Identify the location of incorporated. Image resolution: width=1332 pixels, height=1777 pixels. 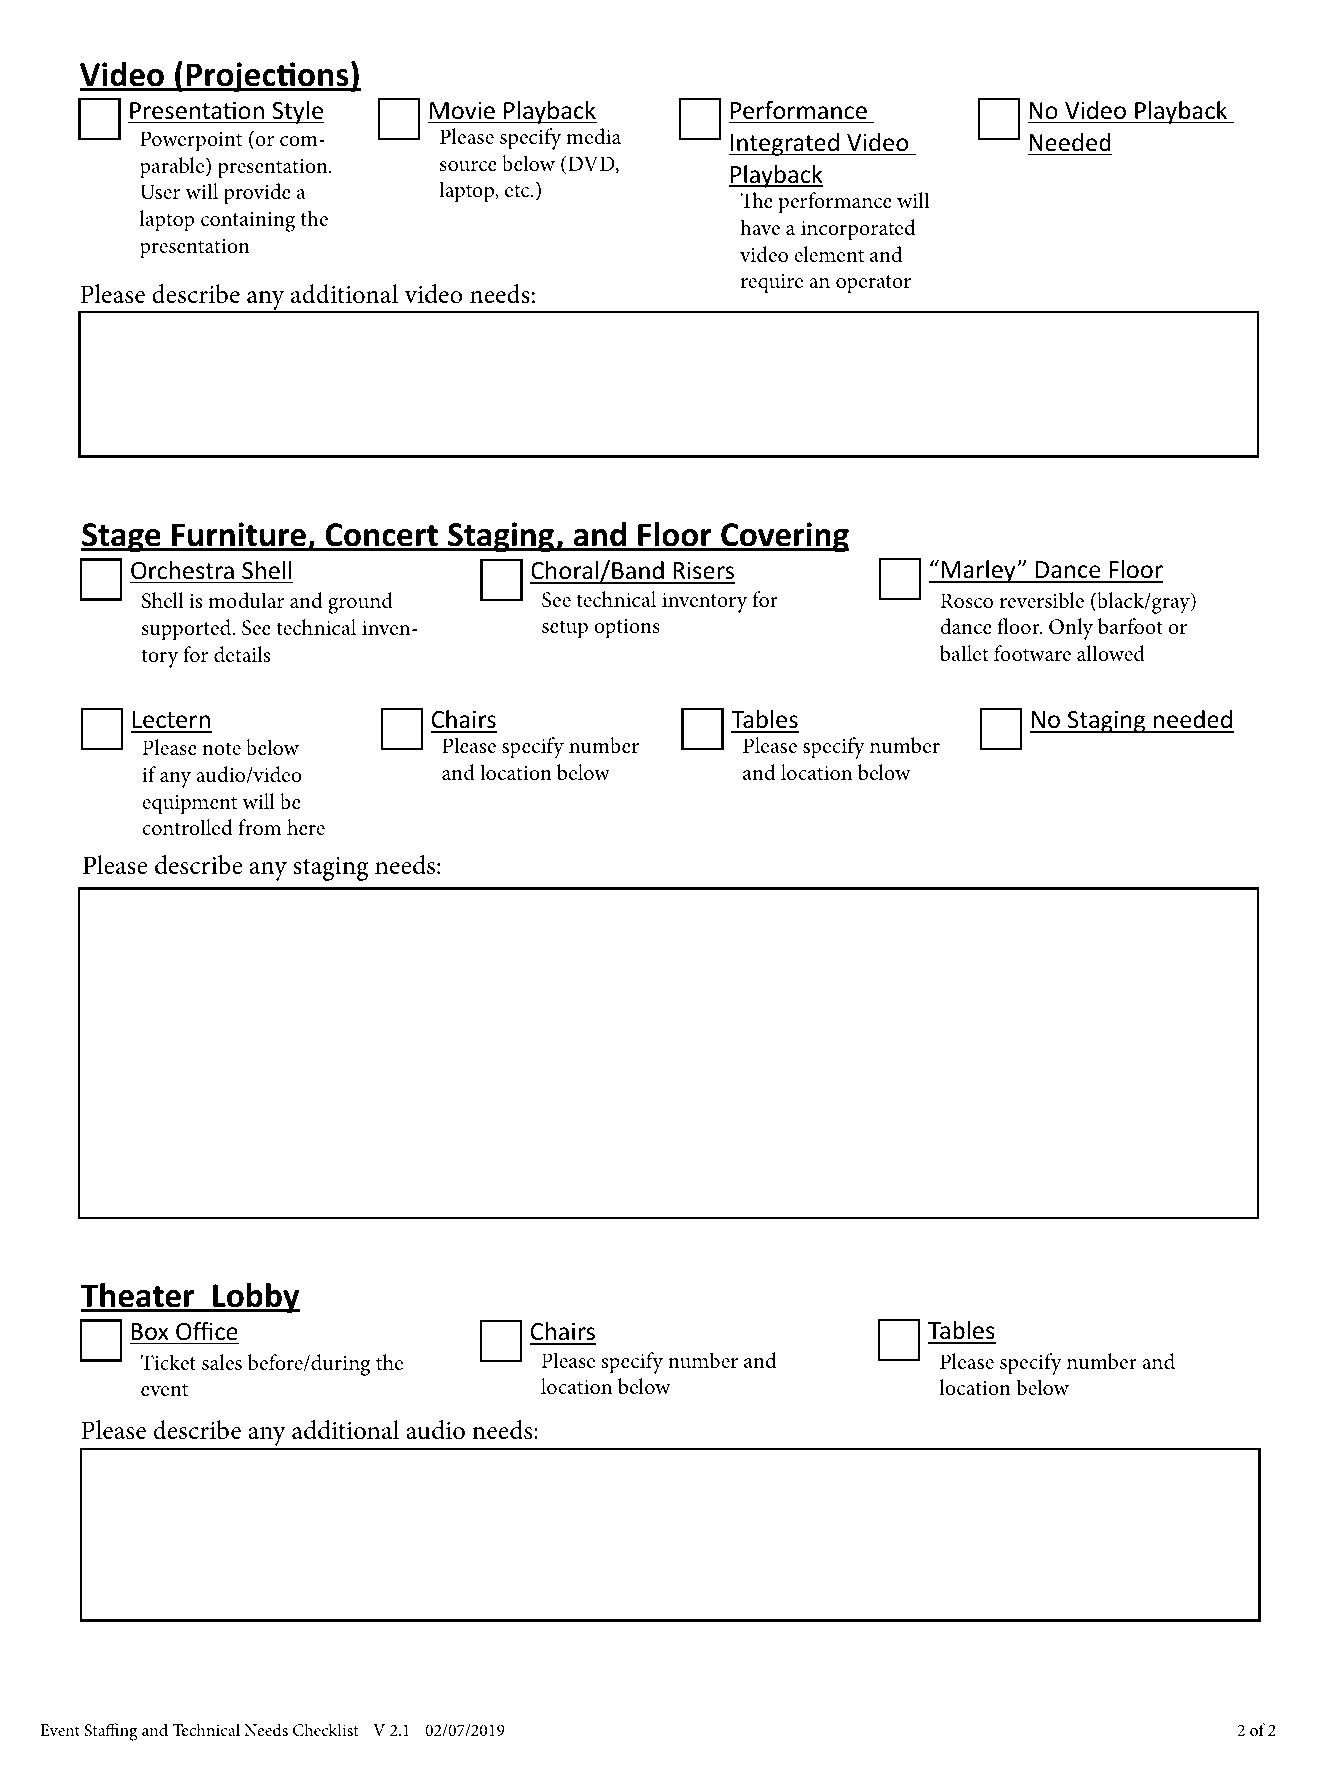
(858, 230).
